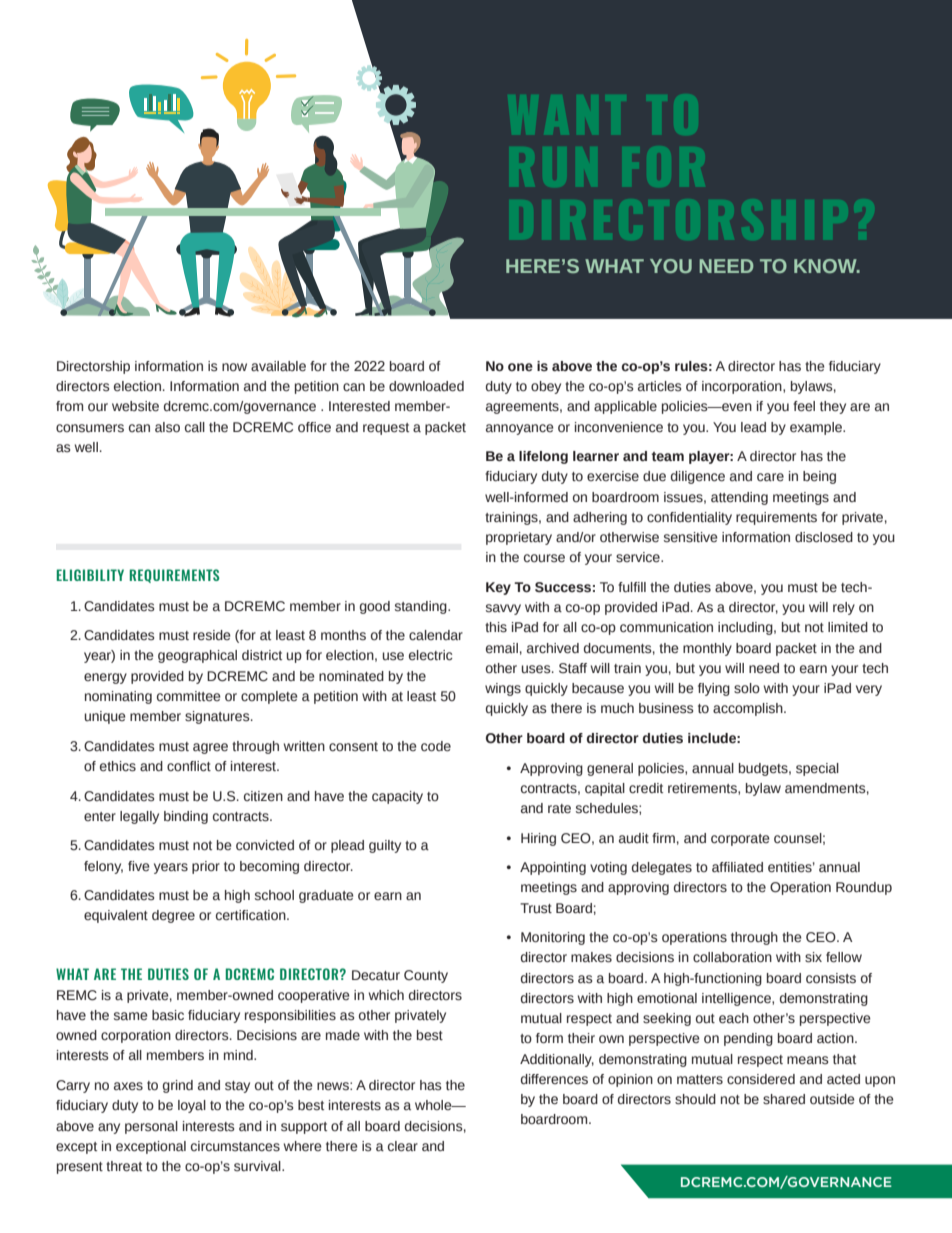 Image resolution: width=952 pixels, height=1233 pixels. I want to click on downloaded, so click(426, 386).
